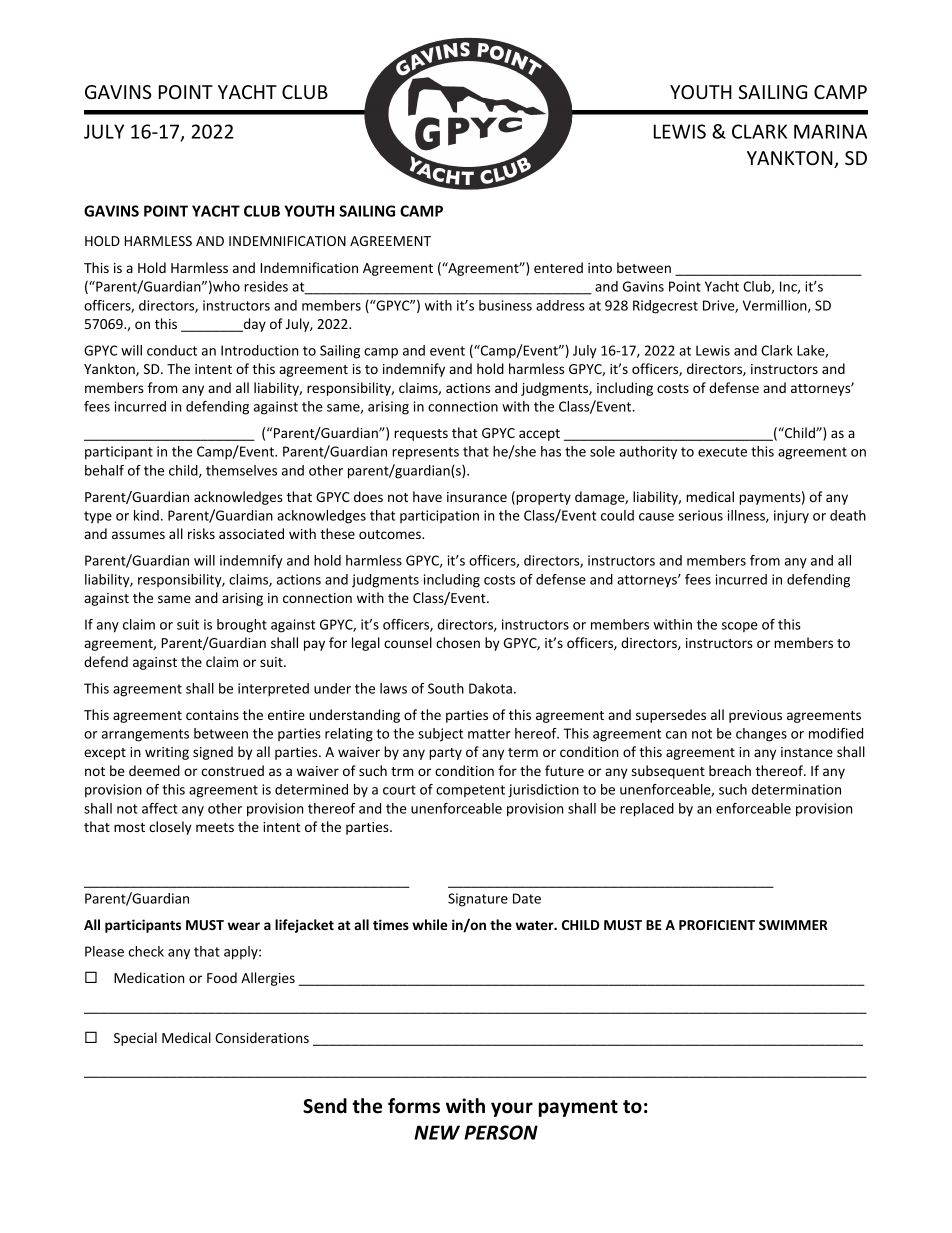 The width and height of the screenshot is (952, 1233). I want to click on entered, so click(558, 267).
